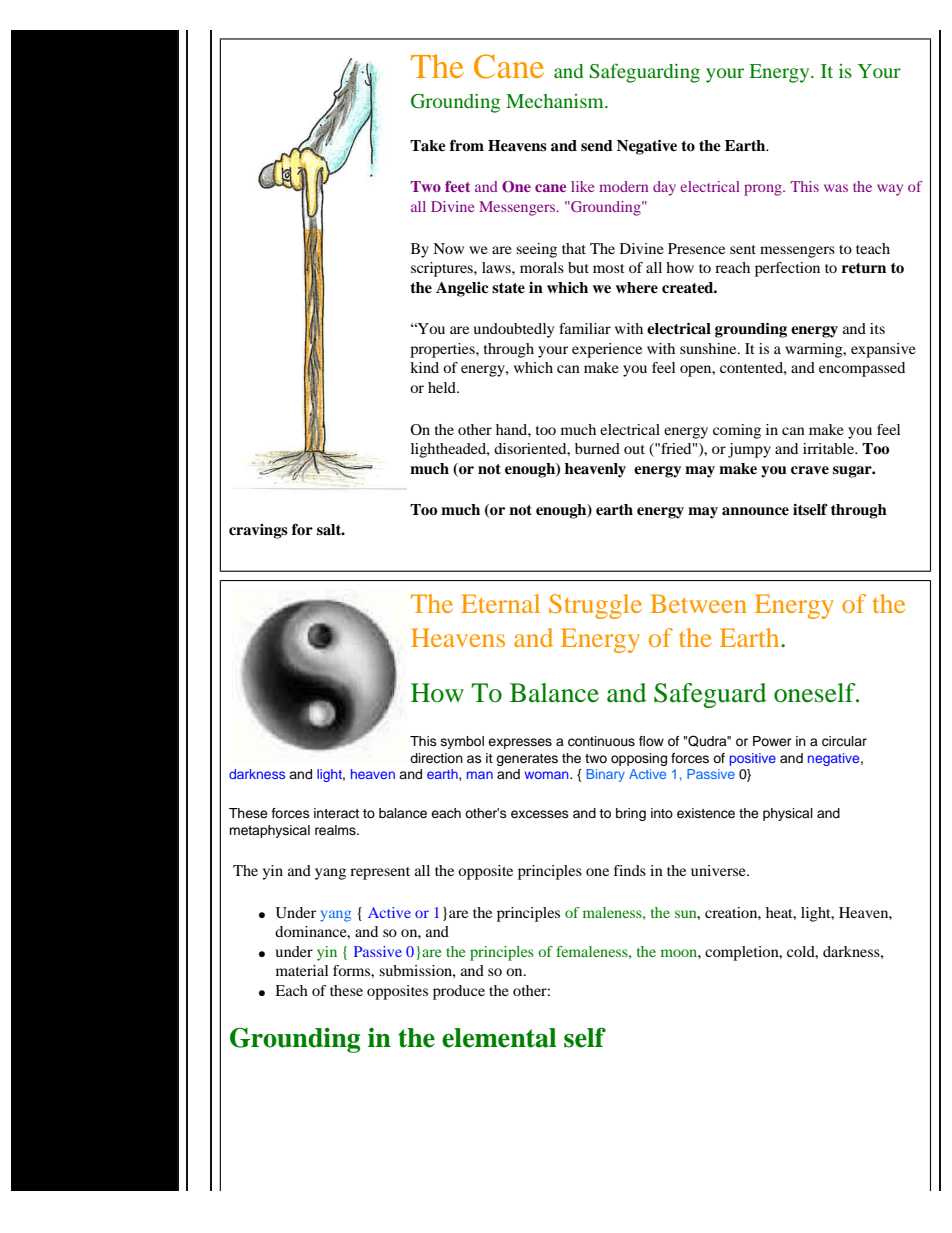 The image size is (952, 1233). What do you see at coordinates (424, 367) in the image?
I see `kind` at bounding box center [424, 367].
